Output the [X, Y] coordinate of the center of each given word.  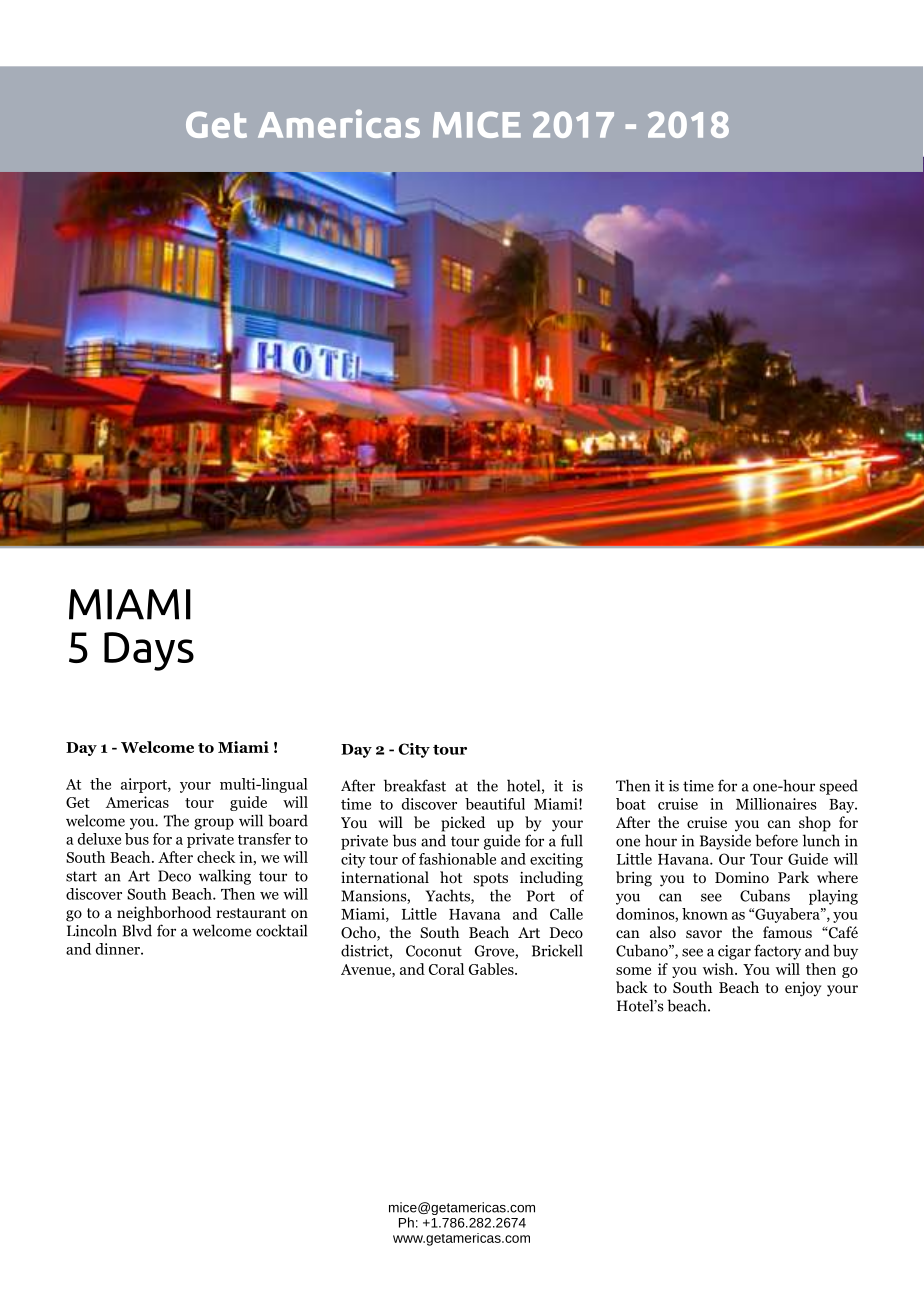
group [214, 824]
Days [149, 651]
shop [815, 824]
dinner [119, 949]
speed [839, 787]
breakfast [415, 785]
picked [463, 824]
